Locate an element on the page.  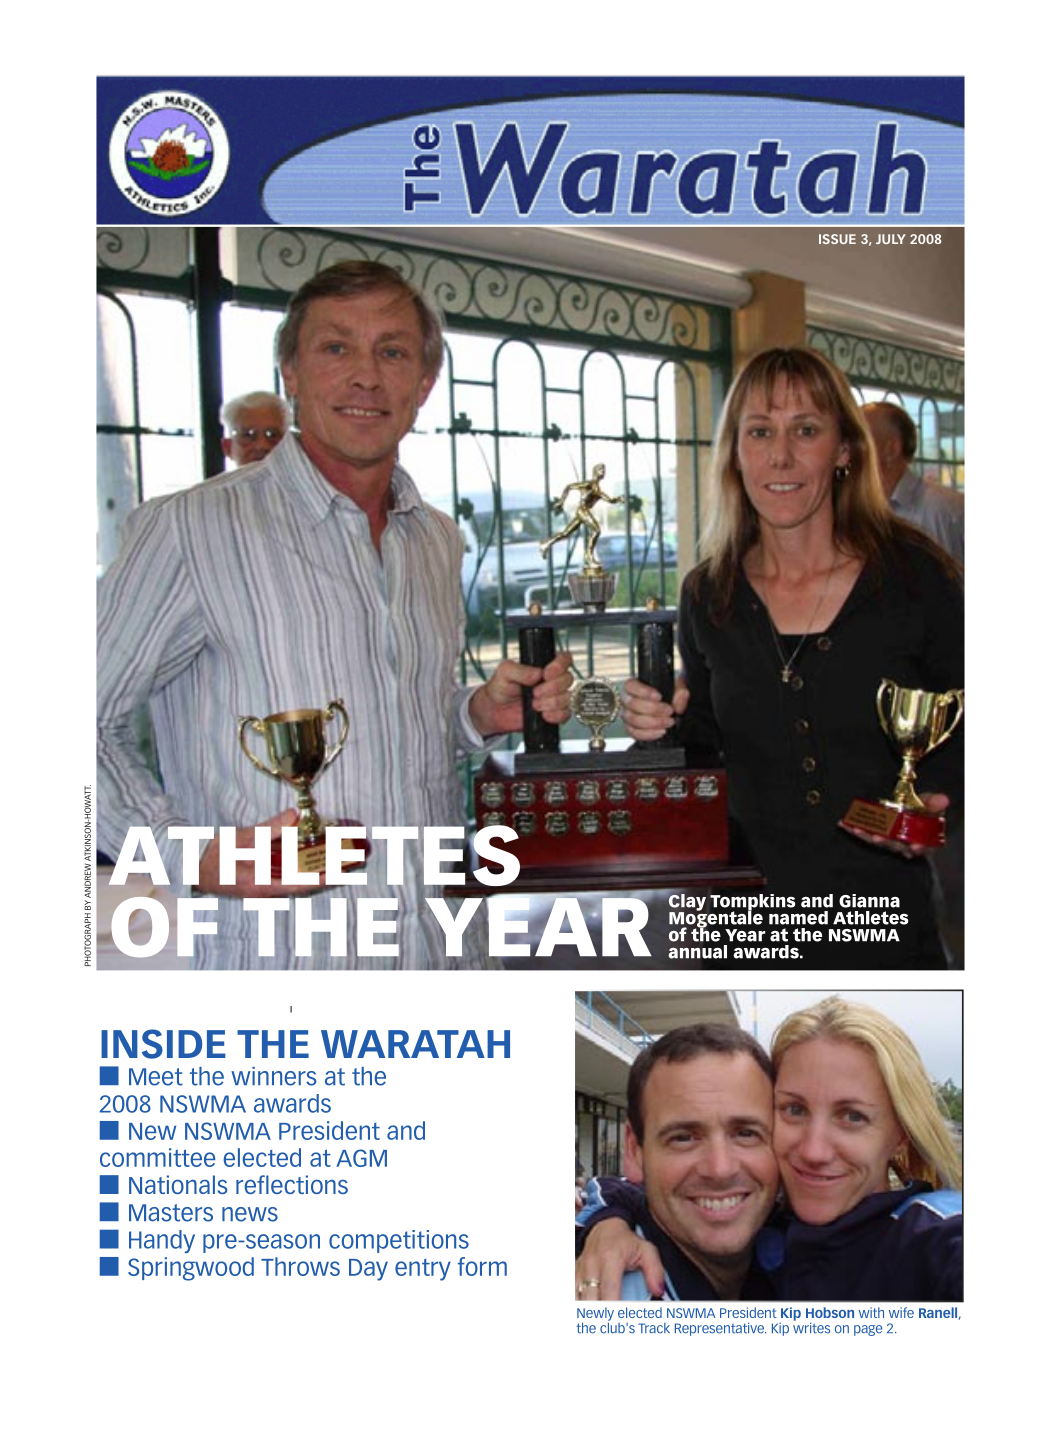
Meet is located at coordinates (156, 1077).
